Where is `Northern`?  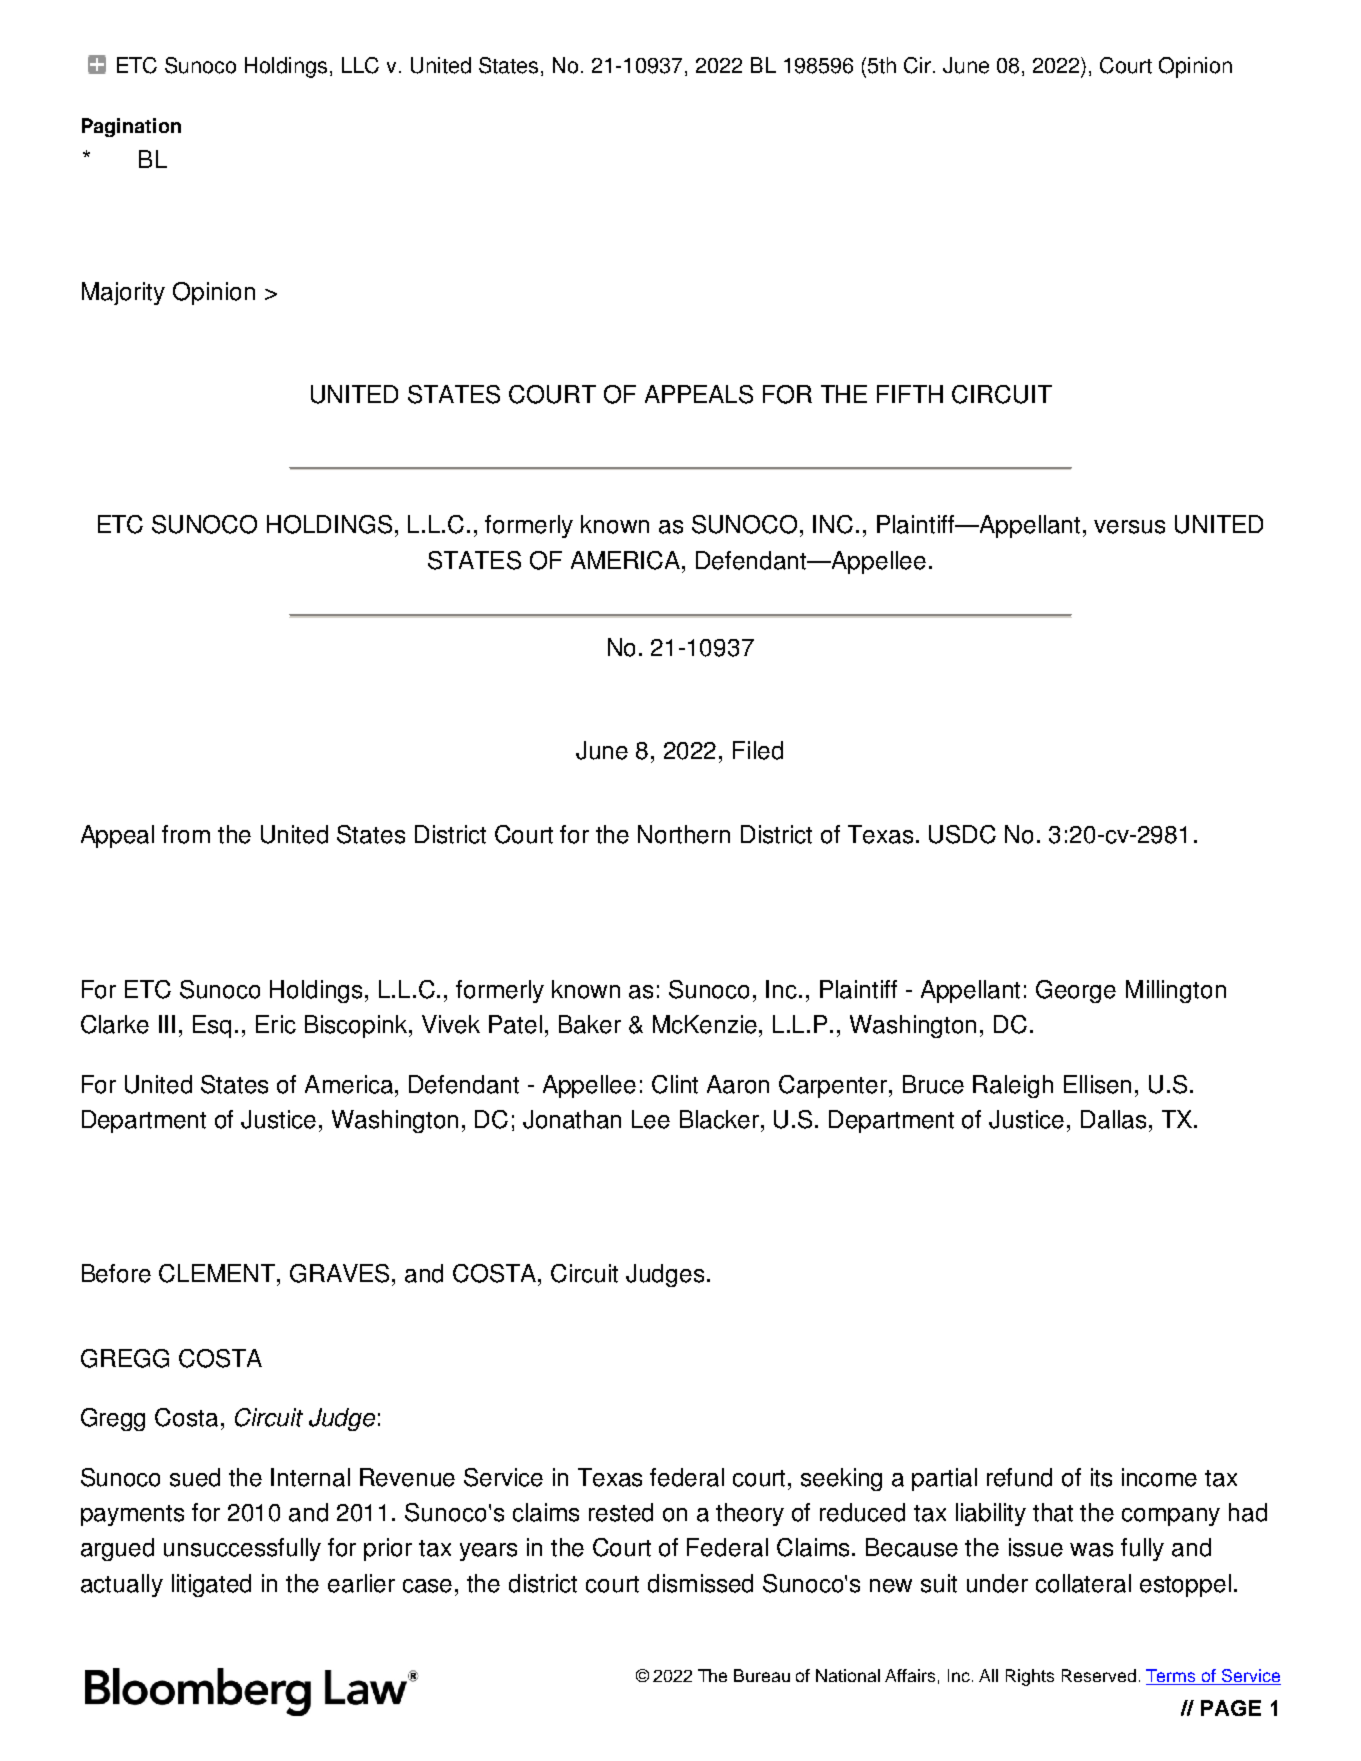 Northern is located at coordinates (684, 834).
